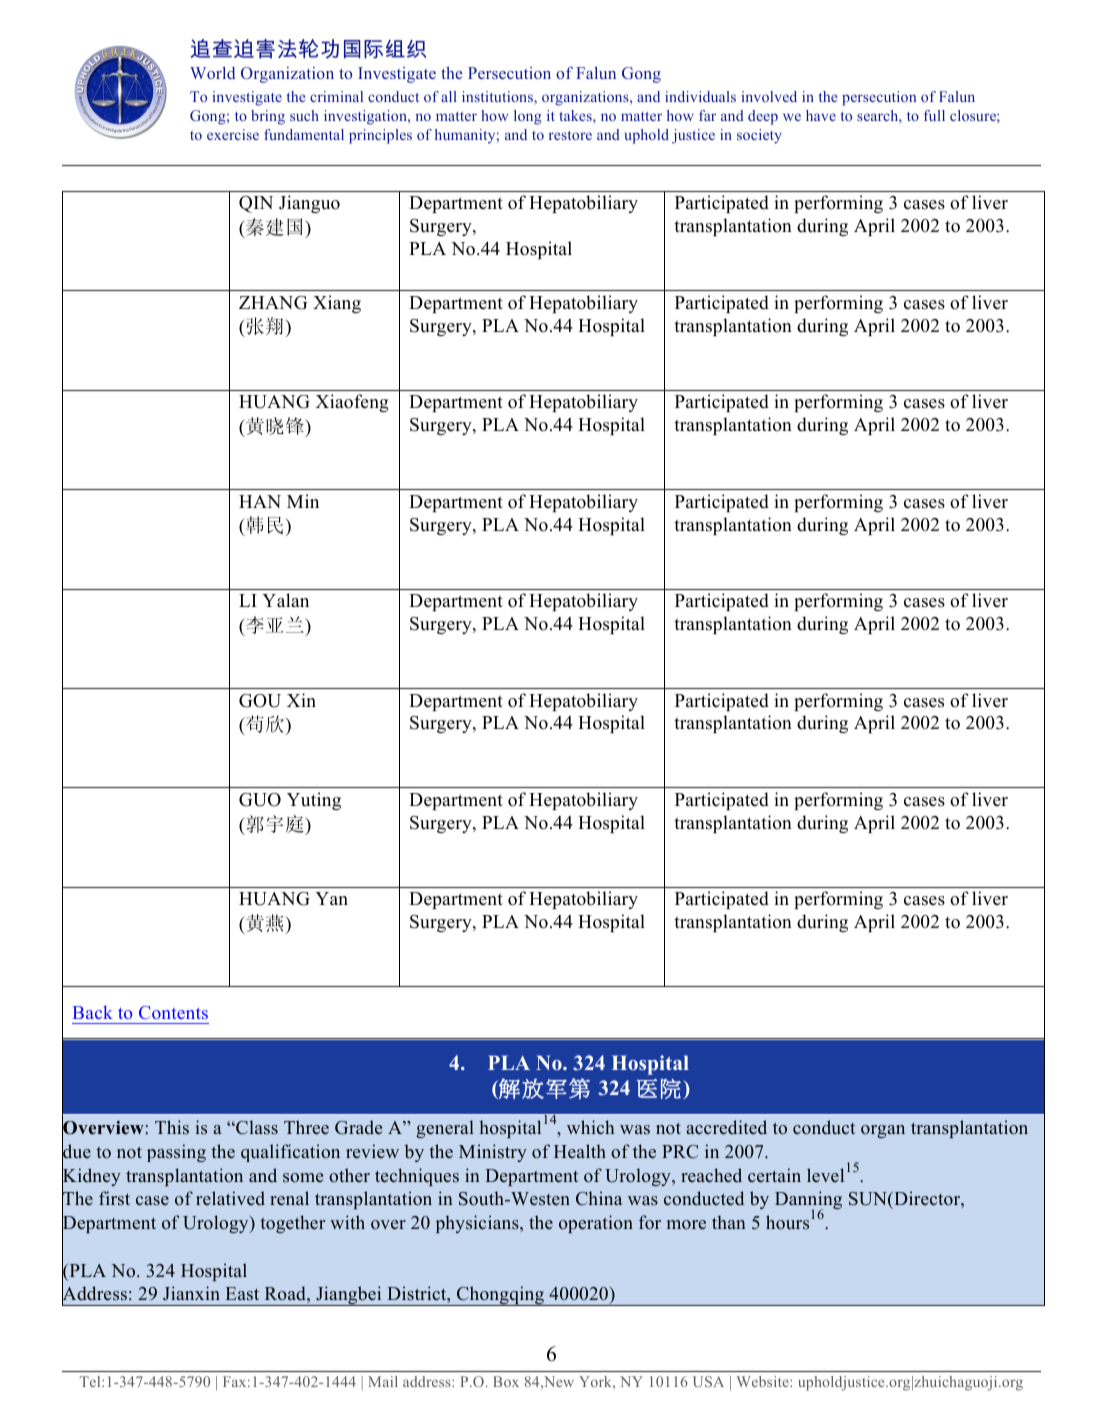 The width and height of the screenshot is (1103, 1427). I want to click on accredited, so click(726, 1127).
